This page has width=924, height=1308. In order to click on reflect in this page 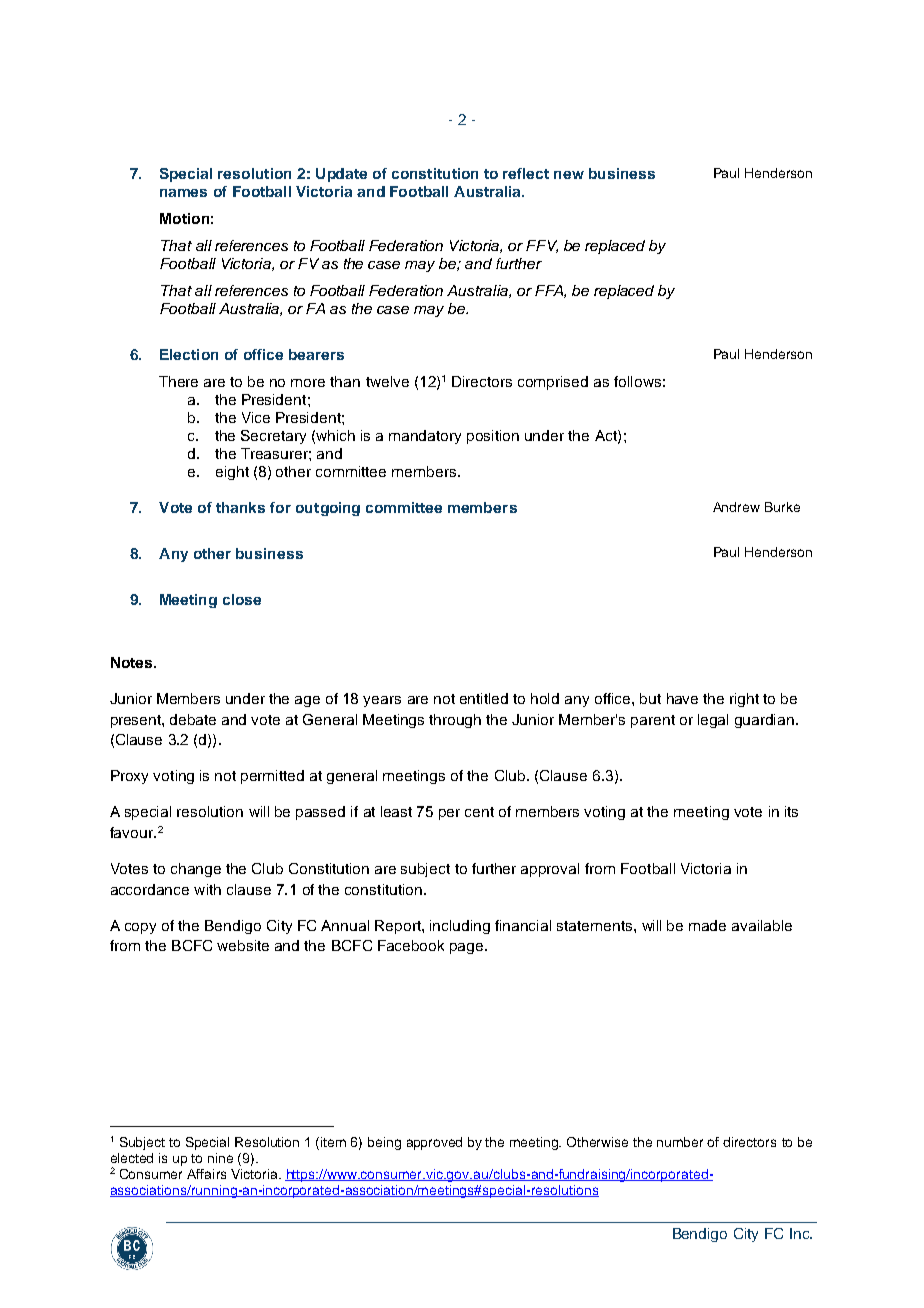, I will do `click(526, 173)`.
